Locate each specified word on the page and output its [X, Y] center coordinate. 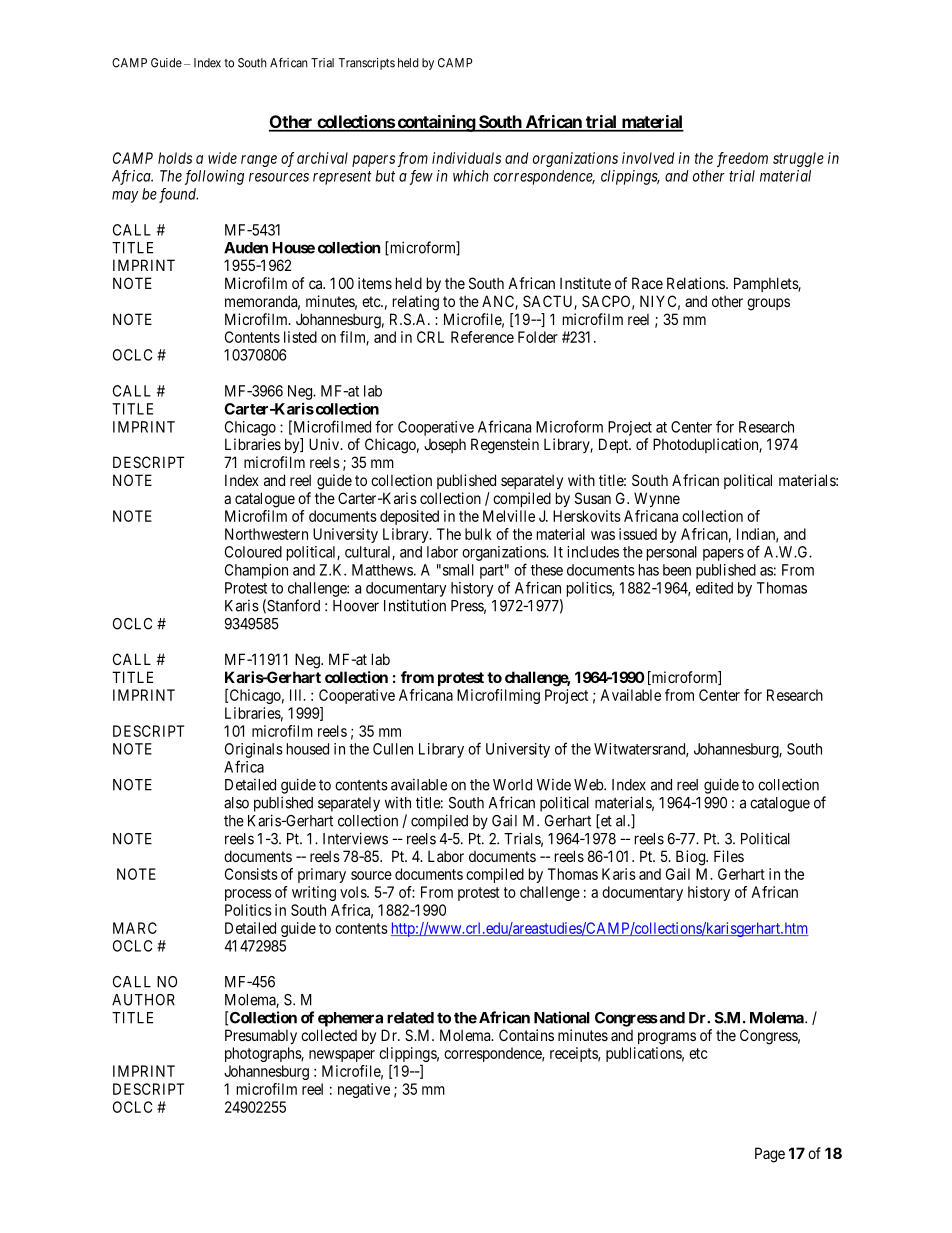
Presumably [261, 1036]
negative [364, 1090]
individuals [466, 158]
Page [770, 1155]
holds [175, 158]
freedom [742, 159]
